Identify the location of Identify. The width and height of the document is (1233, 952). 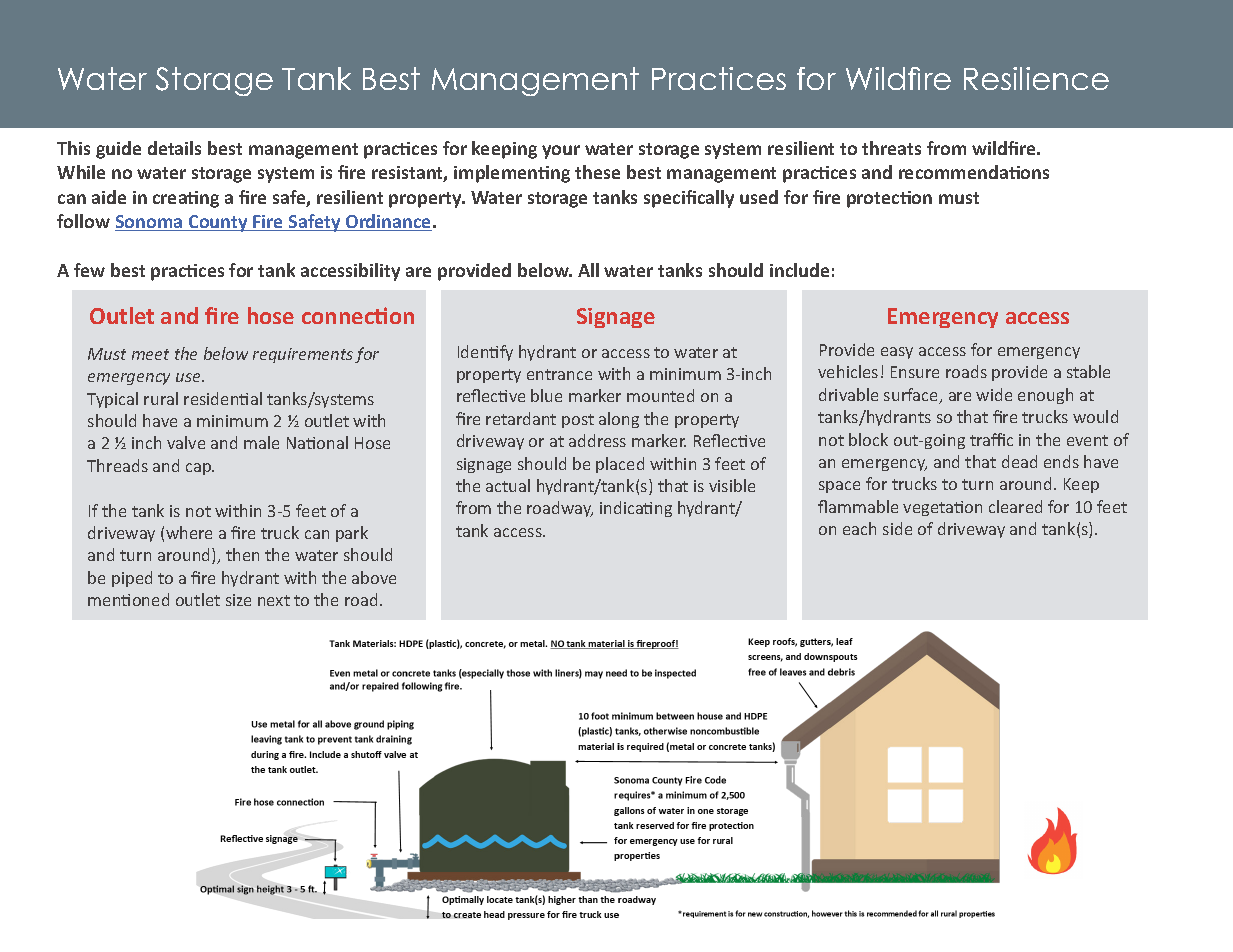
(485, 353).
